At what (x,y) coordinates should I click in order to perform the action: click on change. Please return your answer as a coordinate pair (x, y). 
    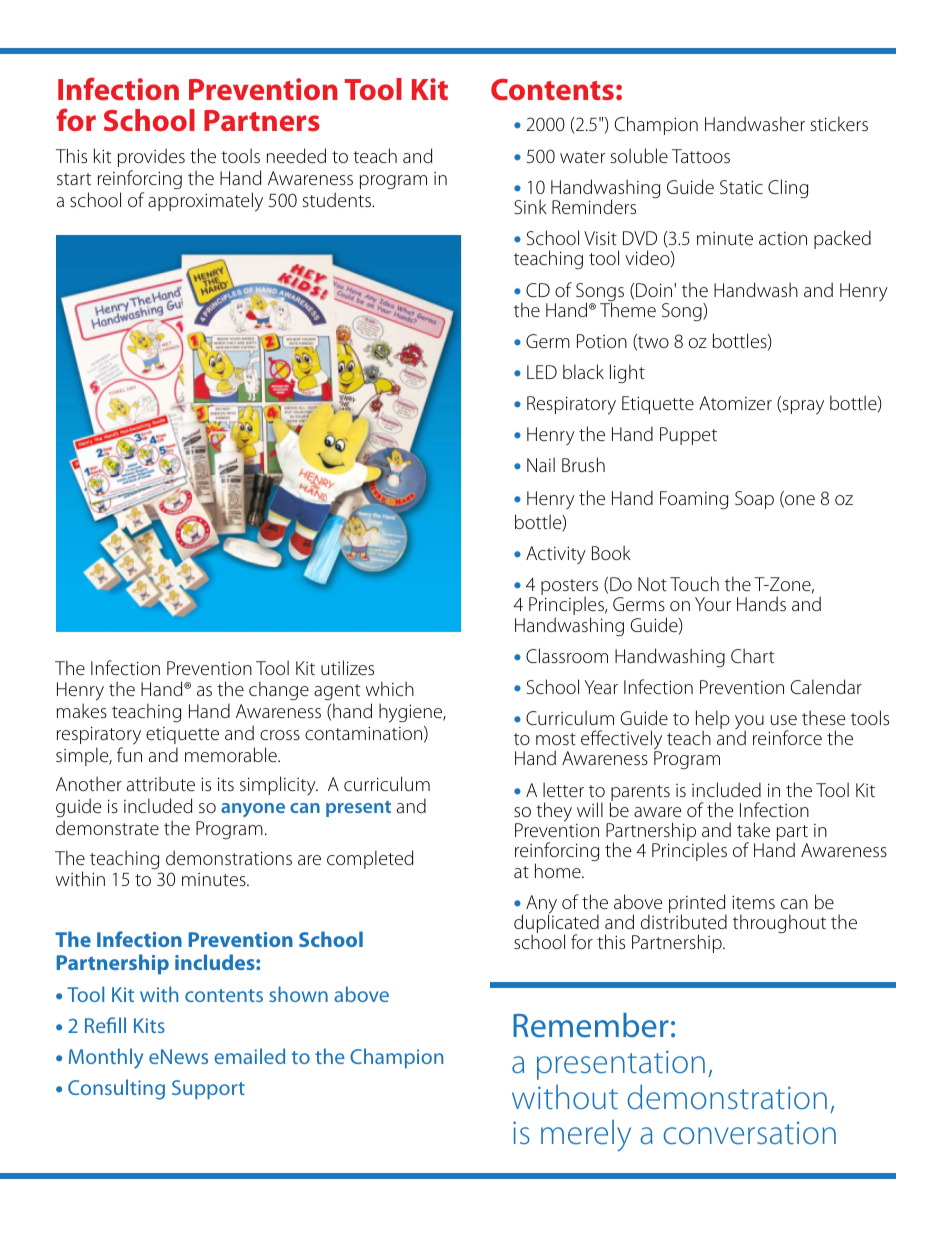
    Looking at the image, I should click on (279, 690).
